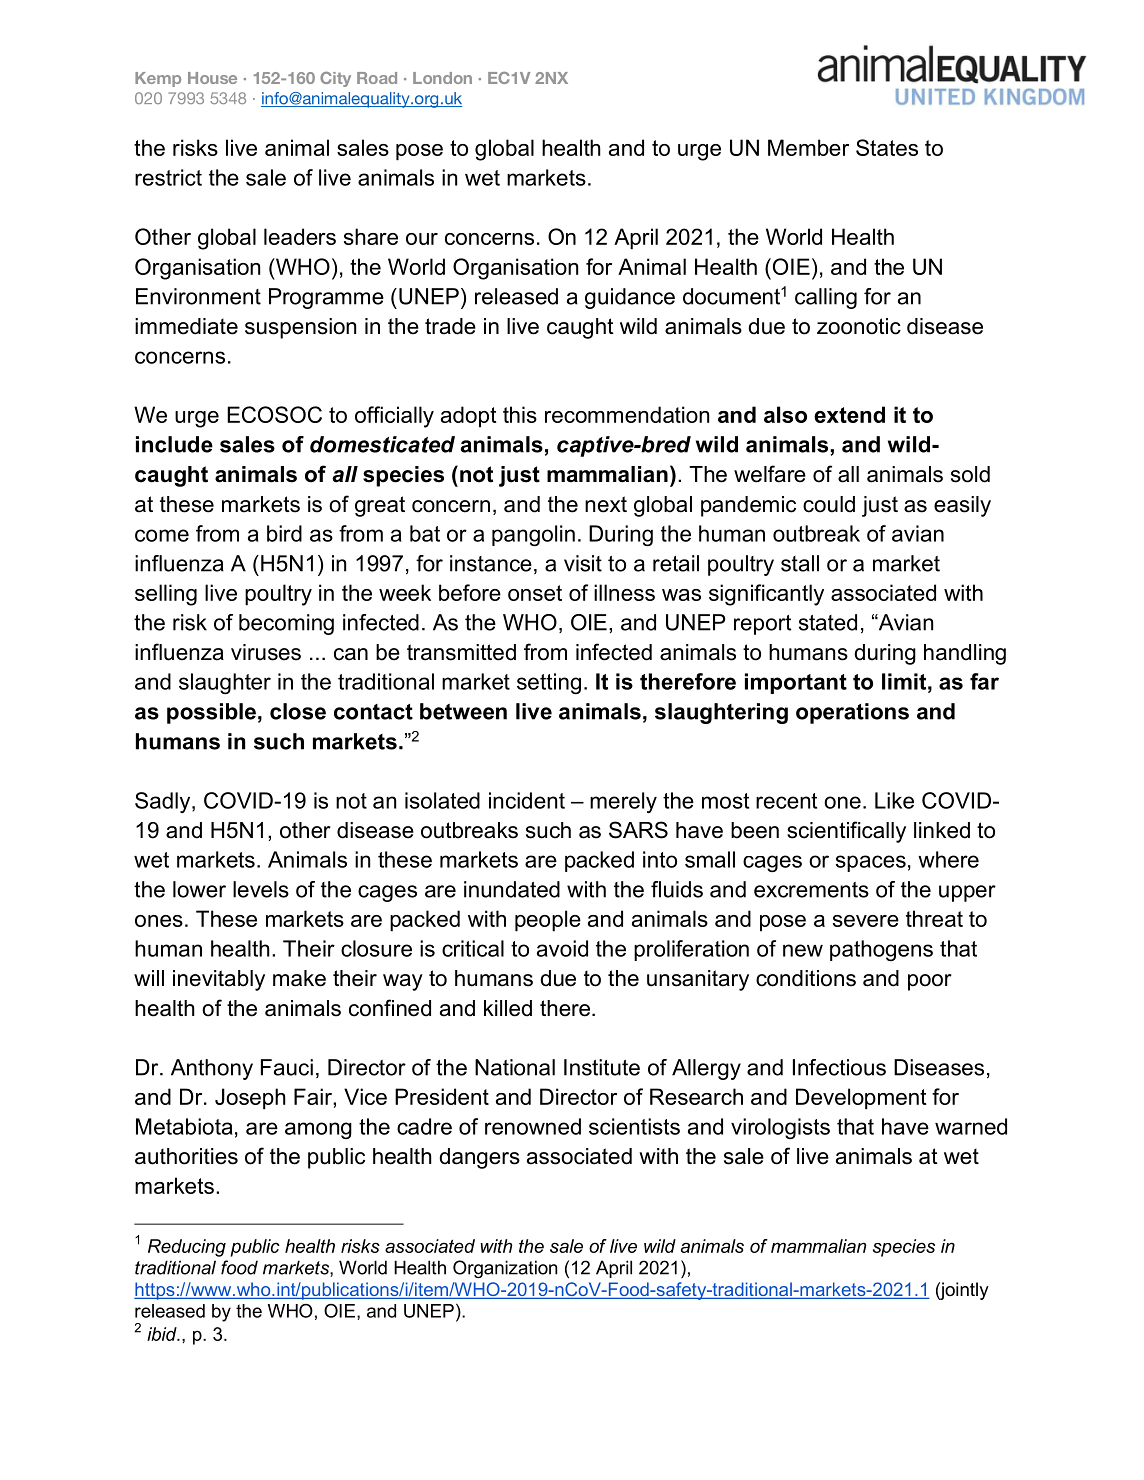 The height and width of the screenshot is (1480, 1144). I want to click on House, so click(212, 78).
